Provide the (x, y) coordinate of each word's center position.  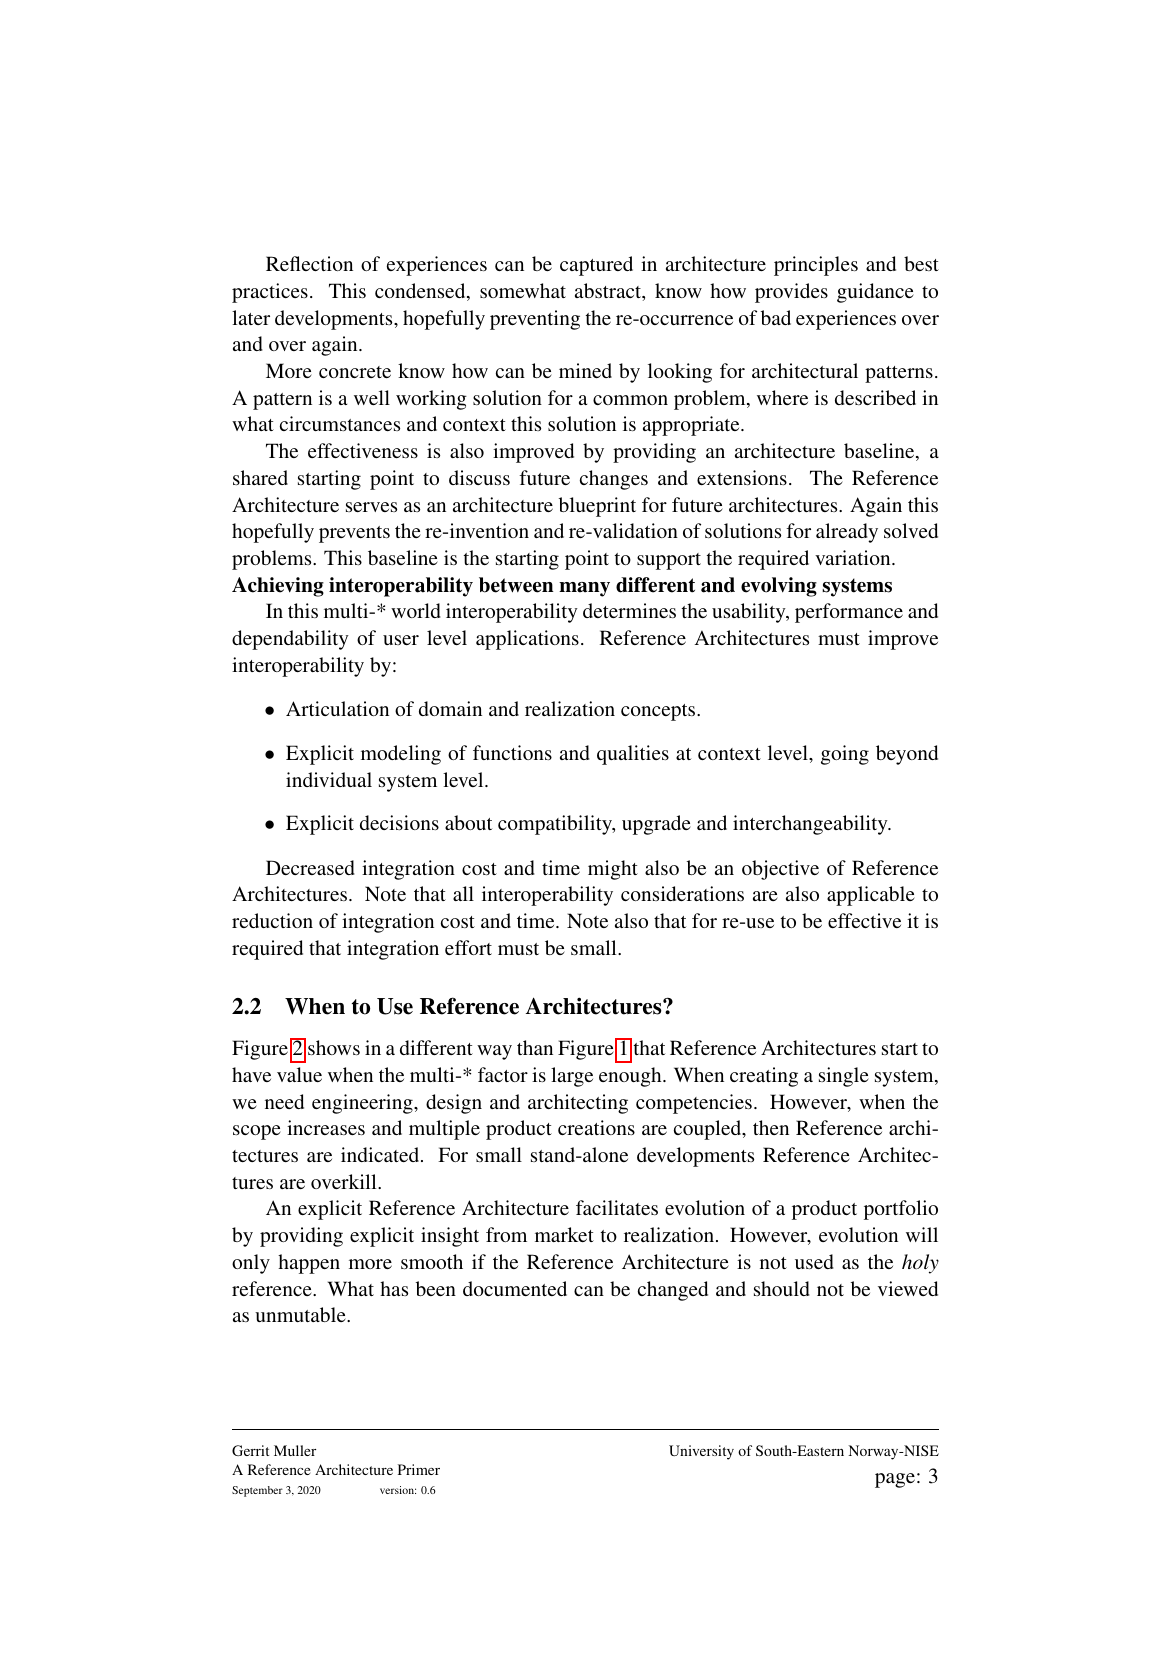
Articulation (337, 708)
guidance (875, 293)
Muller (295, 1450)
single (844, 1077)
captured (596, 266)
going (845, 755)
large (572, 1077)
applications (527, 640)
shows (334, 1047)
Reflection (309, 263)
